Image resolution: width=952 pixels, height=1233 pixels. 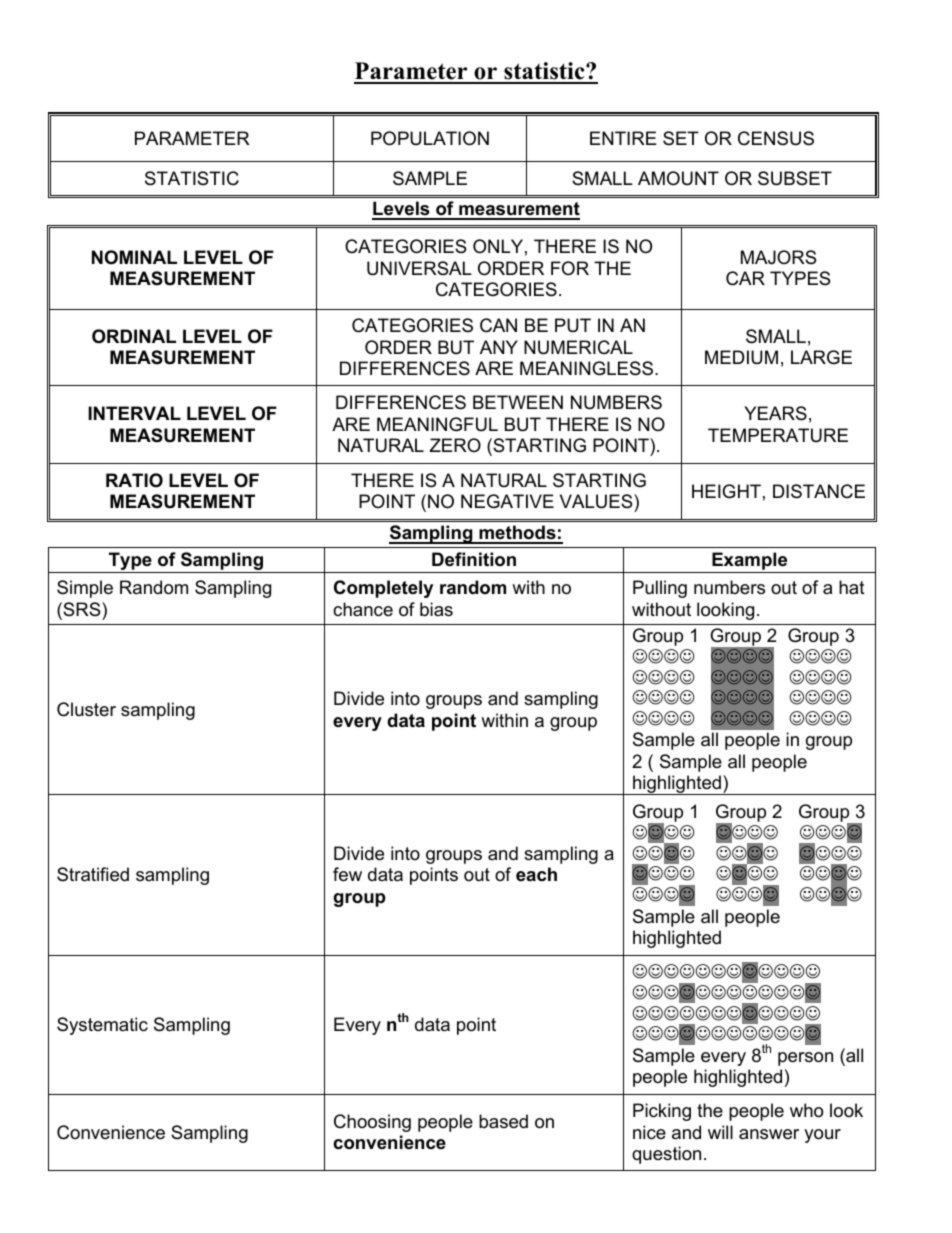 What do you see at coordinates (134, 257) in the image?
I see `NOMINAL` at bounding box center [134, 257].
